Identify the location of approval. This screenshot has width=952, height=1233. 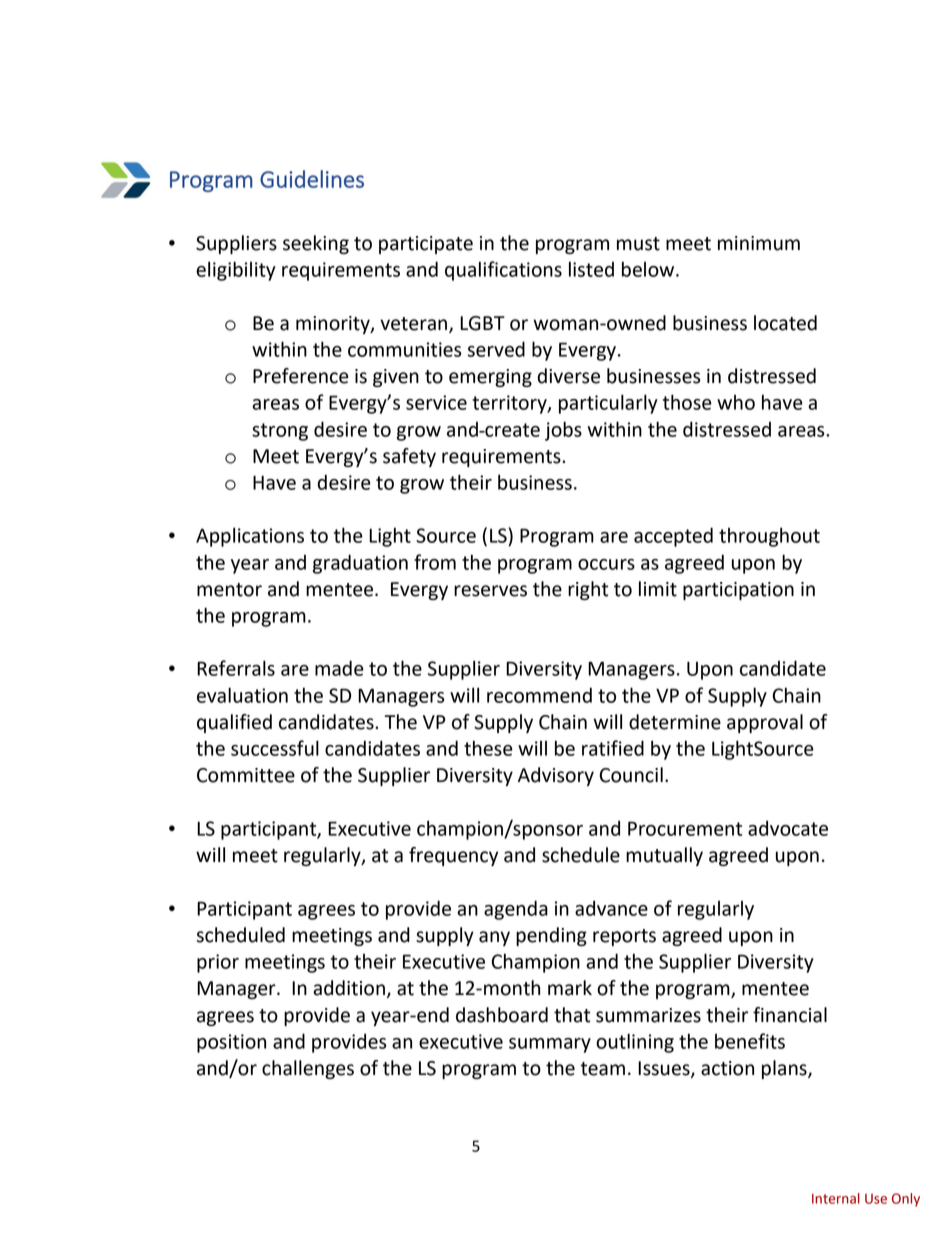
(765, 723).
